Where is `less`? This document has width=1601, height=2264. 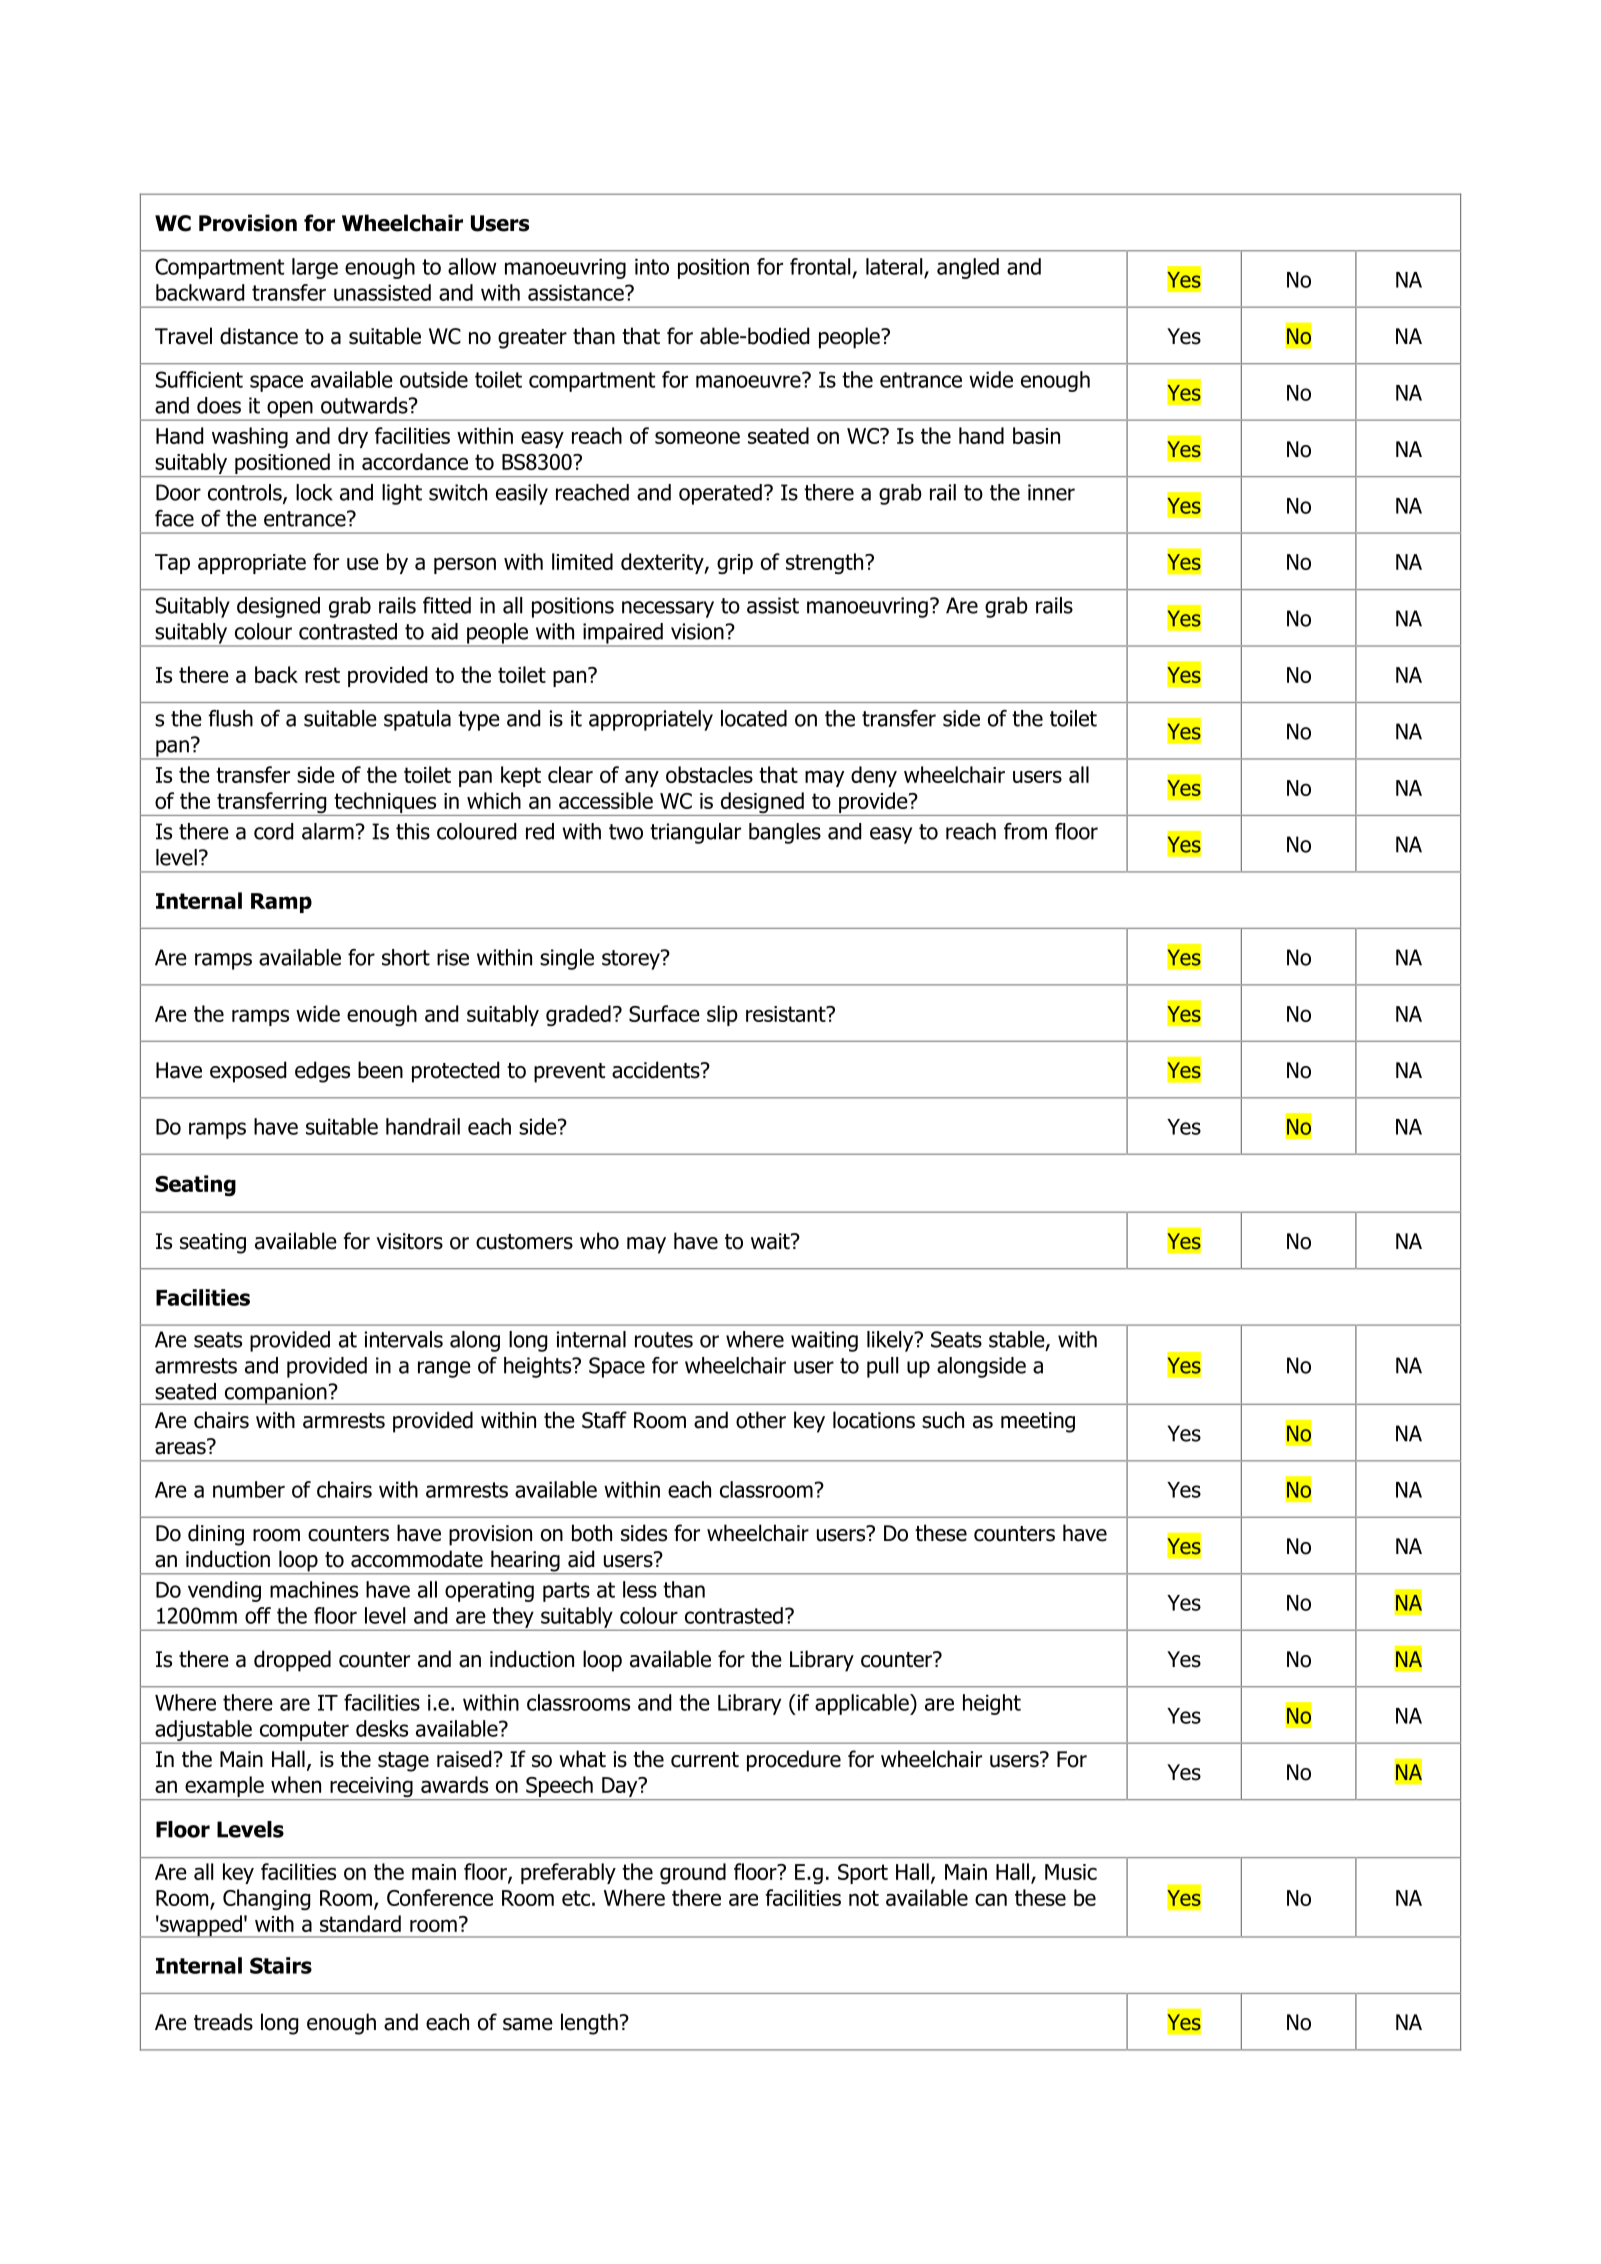
less is located at coordinates (640, 1589).
